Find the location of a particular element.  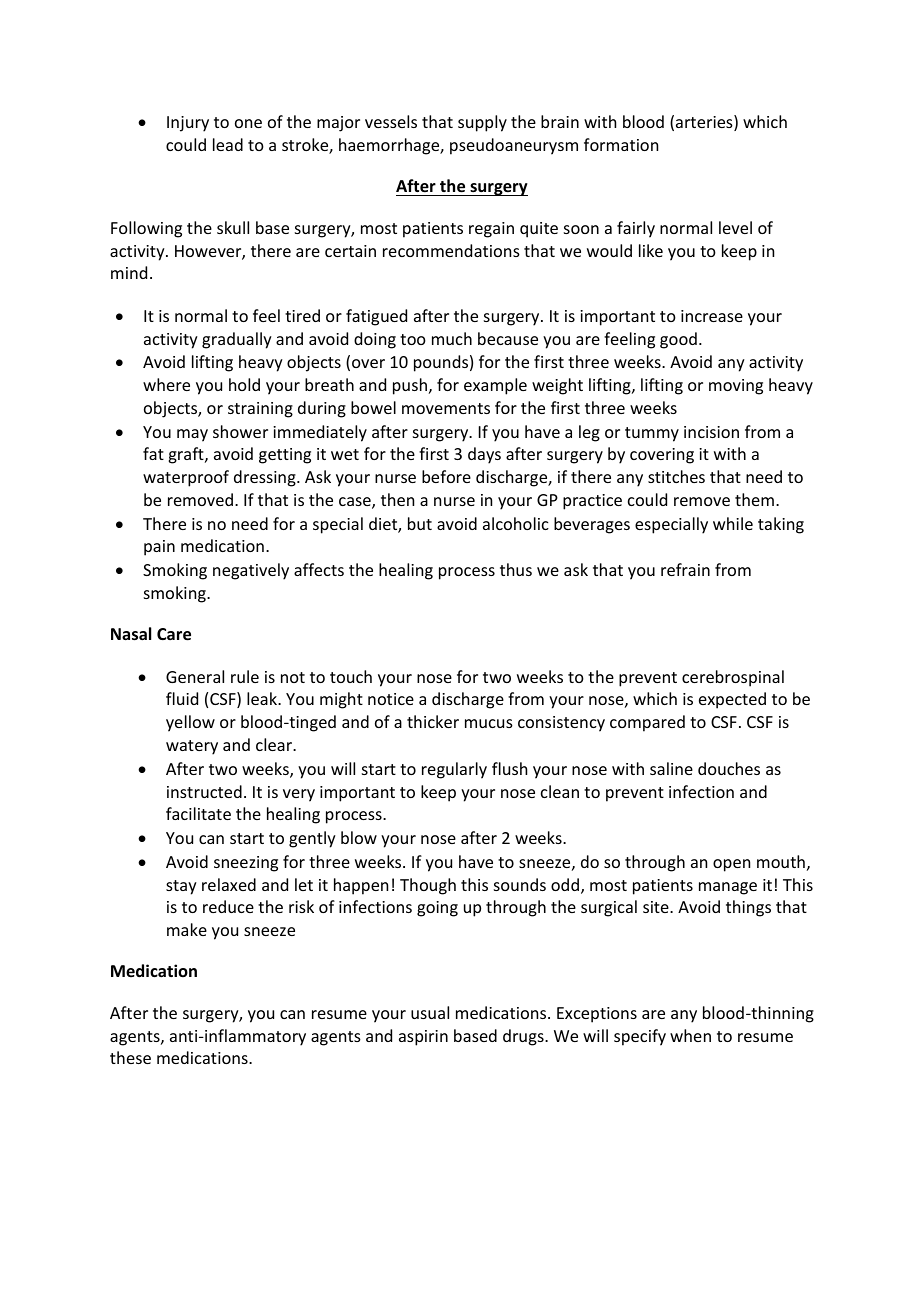

lead is located at coordinates (228, 144).
